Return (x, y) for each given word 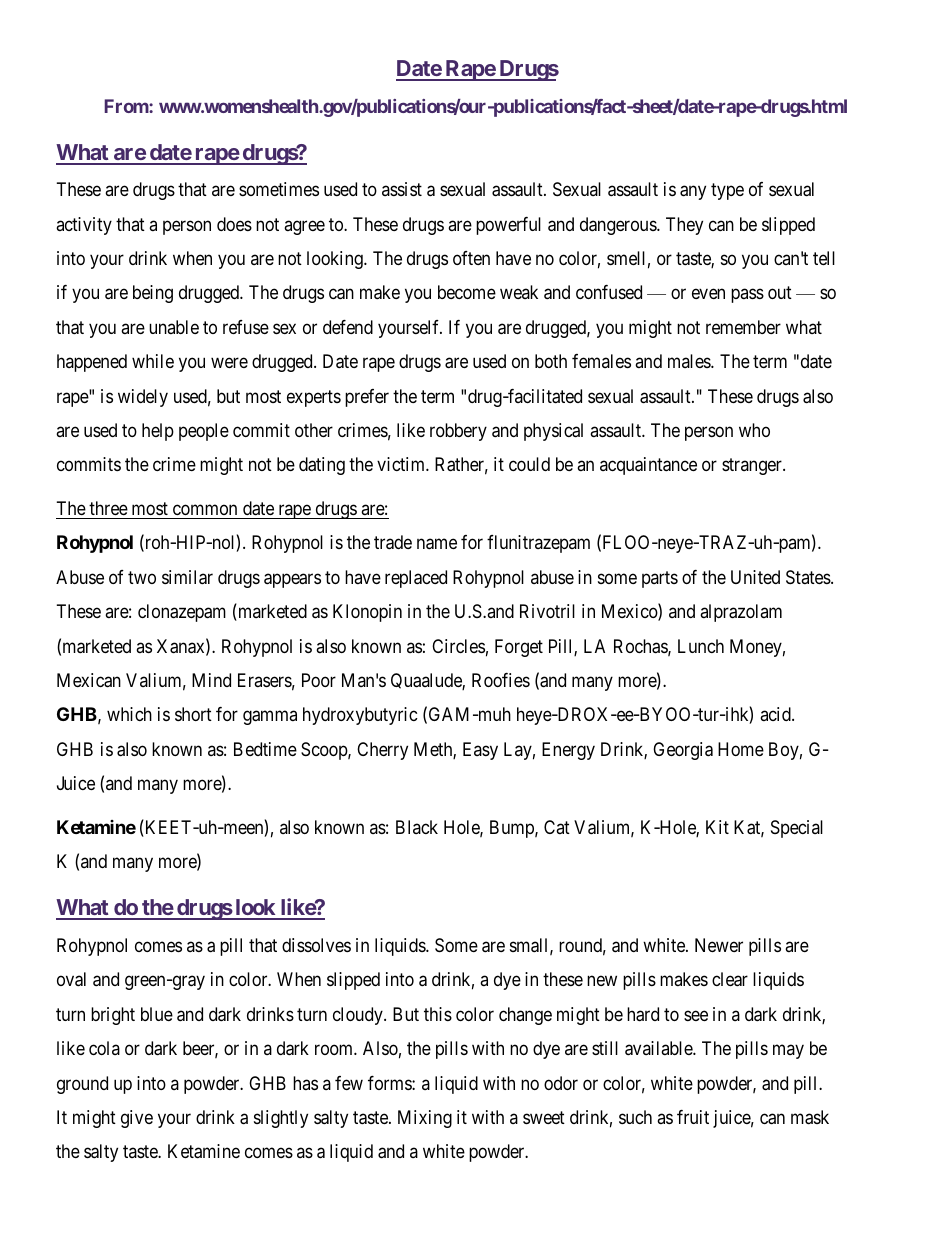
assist (402, 189)
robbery (458, 432)
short (193, 714)
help (158, 432)
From (127, 106)
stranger (753, 467)
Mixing (425, 1119)
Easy (480, 751)
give (137, 1119)
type (727, 191)
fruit (693, 1117)
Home (741, 749)
